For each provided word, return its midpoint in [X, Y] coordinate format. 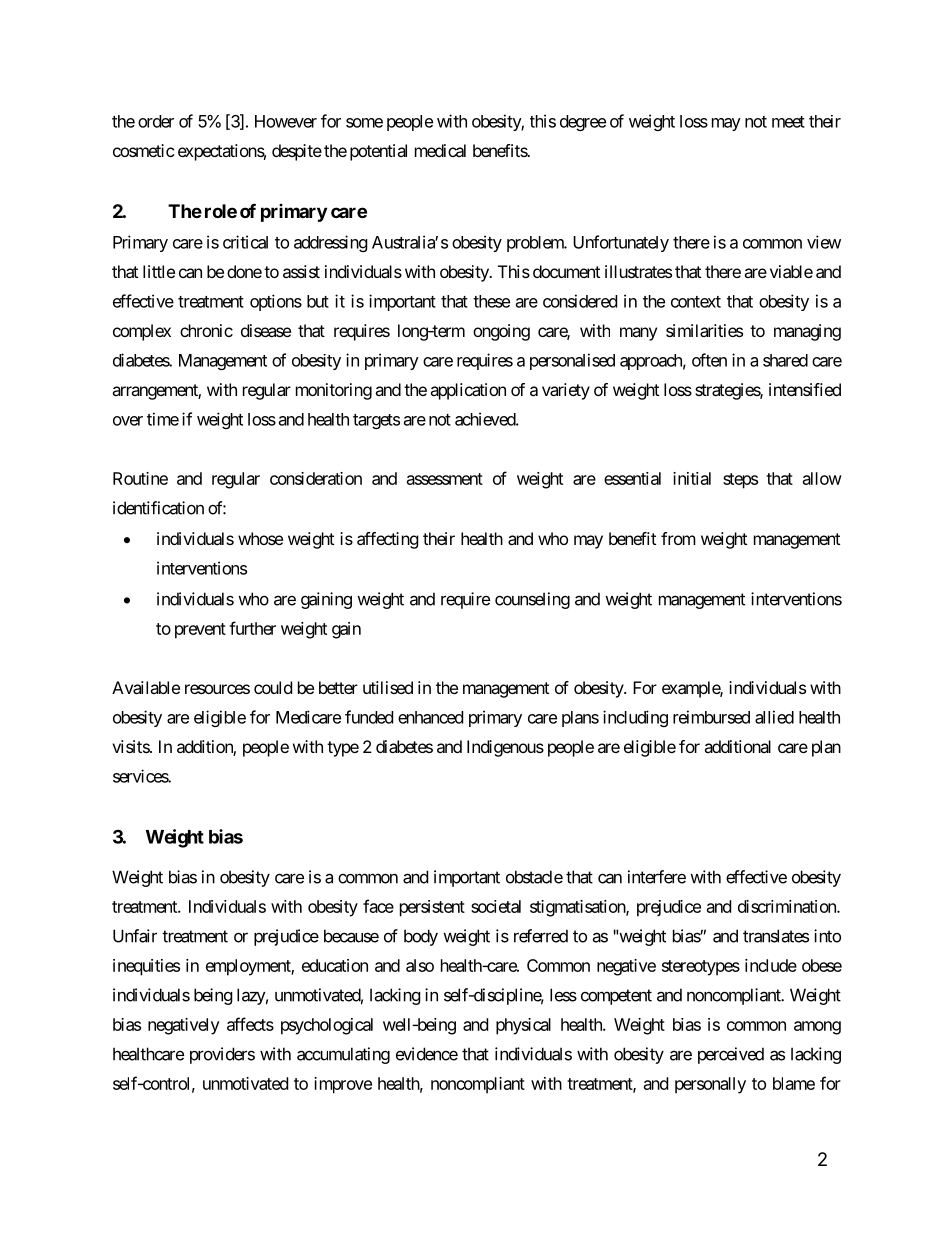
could [273, 687]
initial [692, 478]
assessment [445, 479]
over [128, 421]
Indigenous [505, 748]
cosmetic [144, 150]
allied [774, 717]
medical [440, 150]
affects [250, 1024]
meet [788, 122]
